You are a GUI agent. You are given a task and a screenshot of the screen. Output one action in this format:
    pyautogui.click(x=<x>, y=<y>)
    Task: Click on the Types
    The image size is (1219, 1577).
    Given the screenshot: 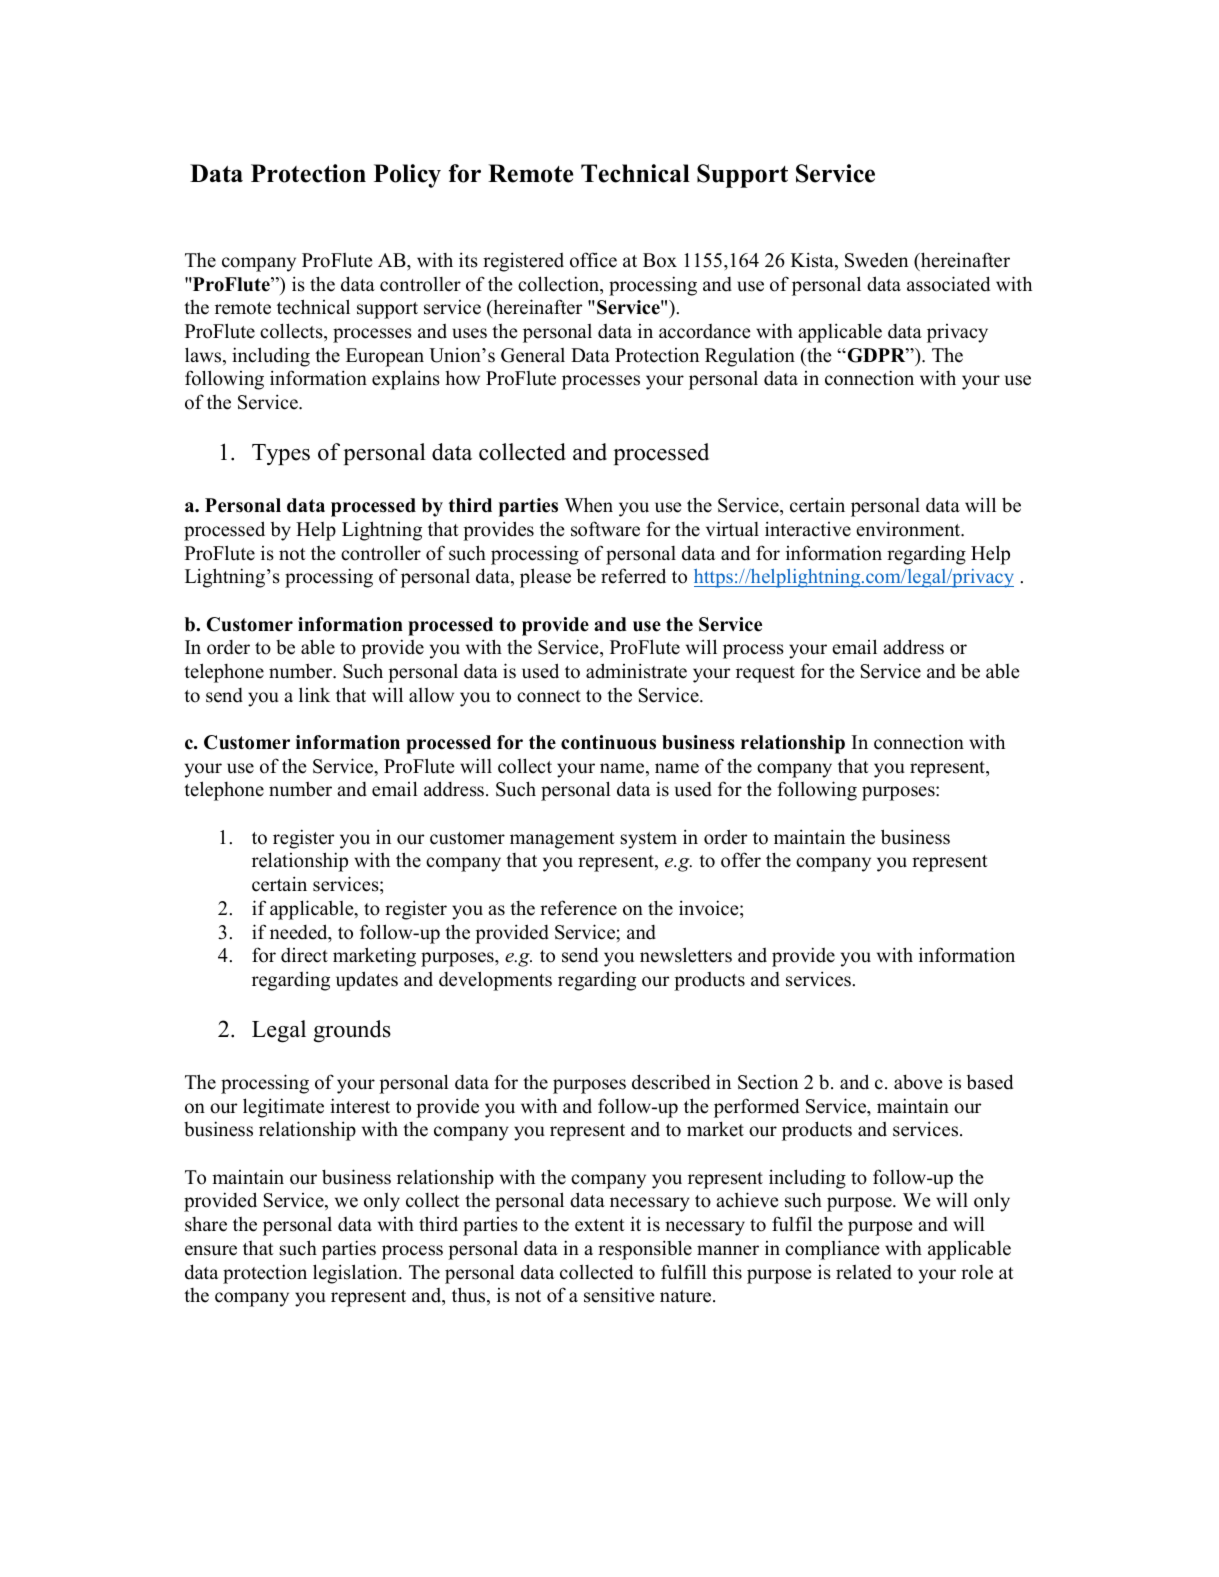 What is the action you would take?
    pyautogui.click(x=281, y=454)
